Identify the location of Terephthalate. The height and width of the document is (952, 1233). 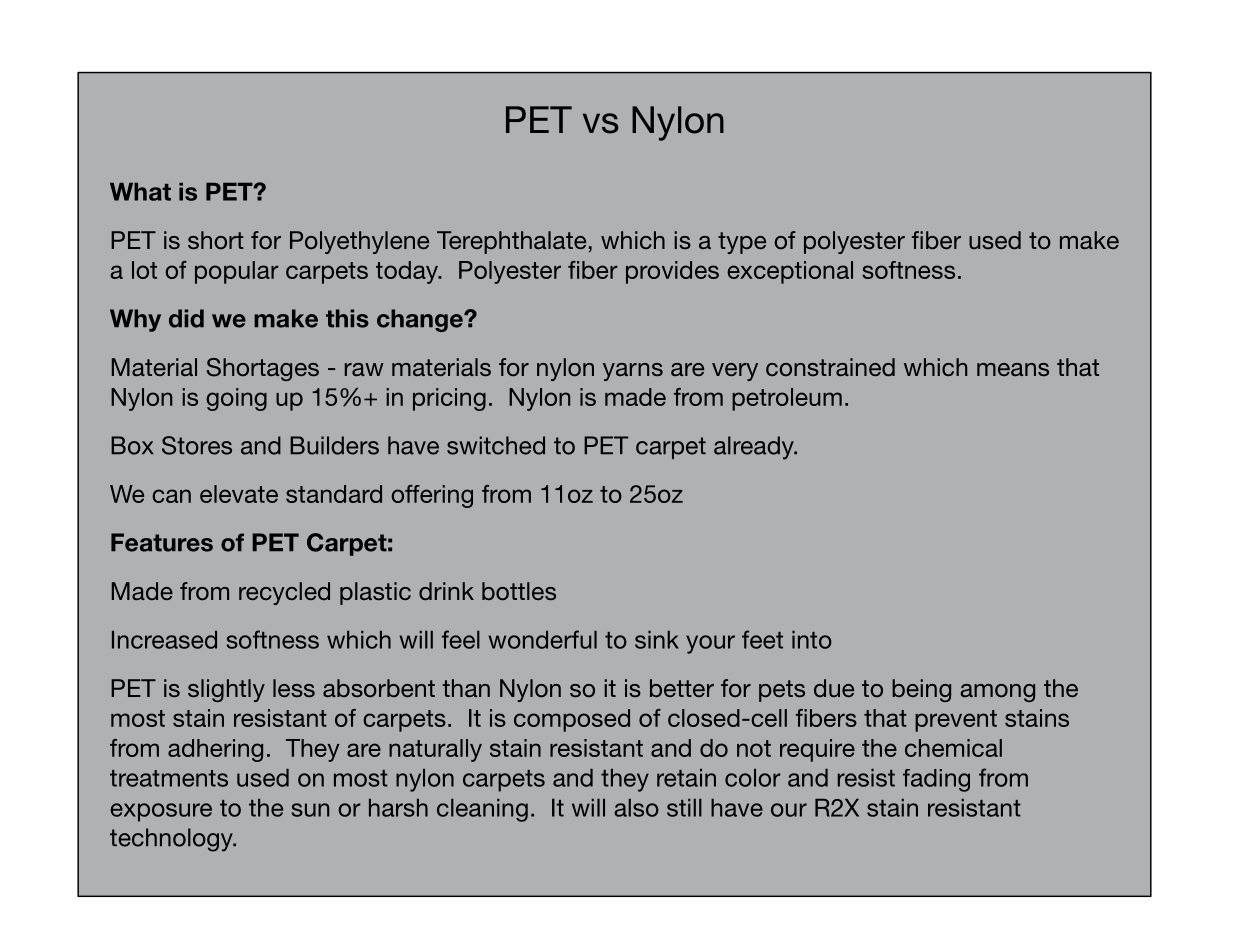
(511, 242).
